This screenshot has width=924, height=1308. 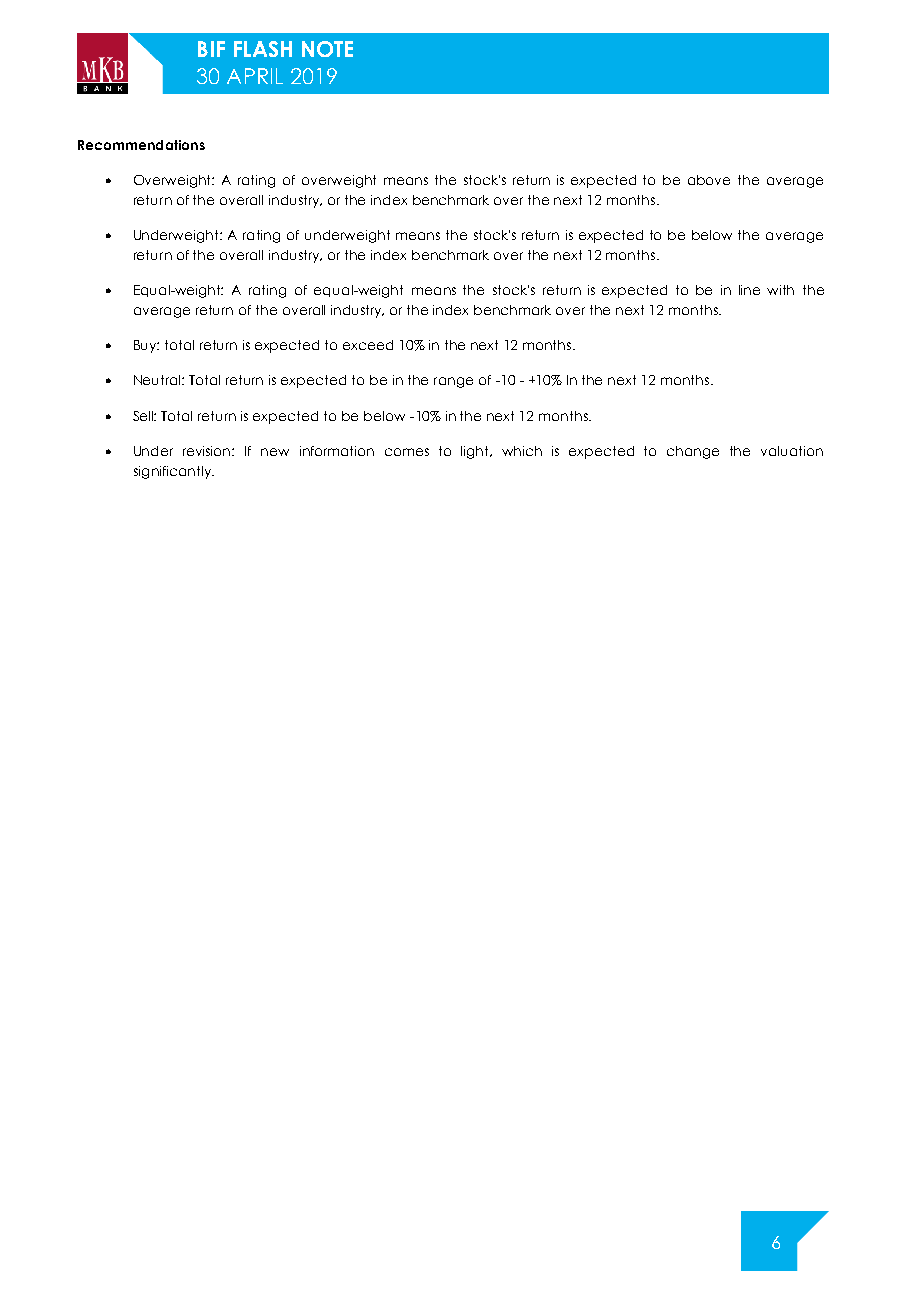 What do you see at coordinates (208, 451) in the screenshot?
I see `revision` at bounding box center [208, 451].
